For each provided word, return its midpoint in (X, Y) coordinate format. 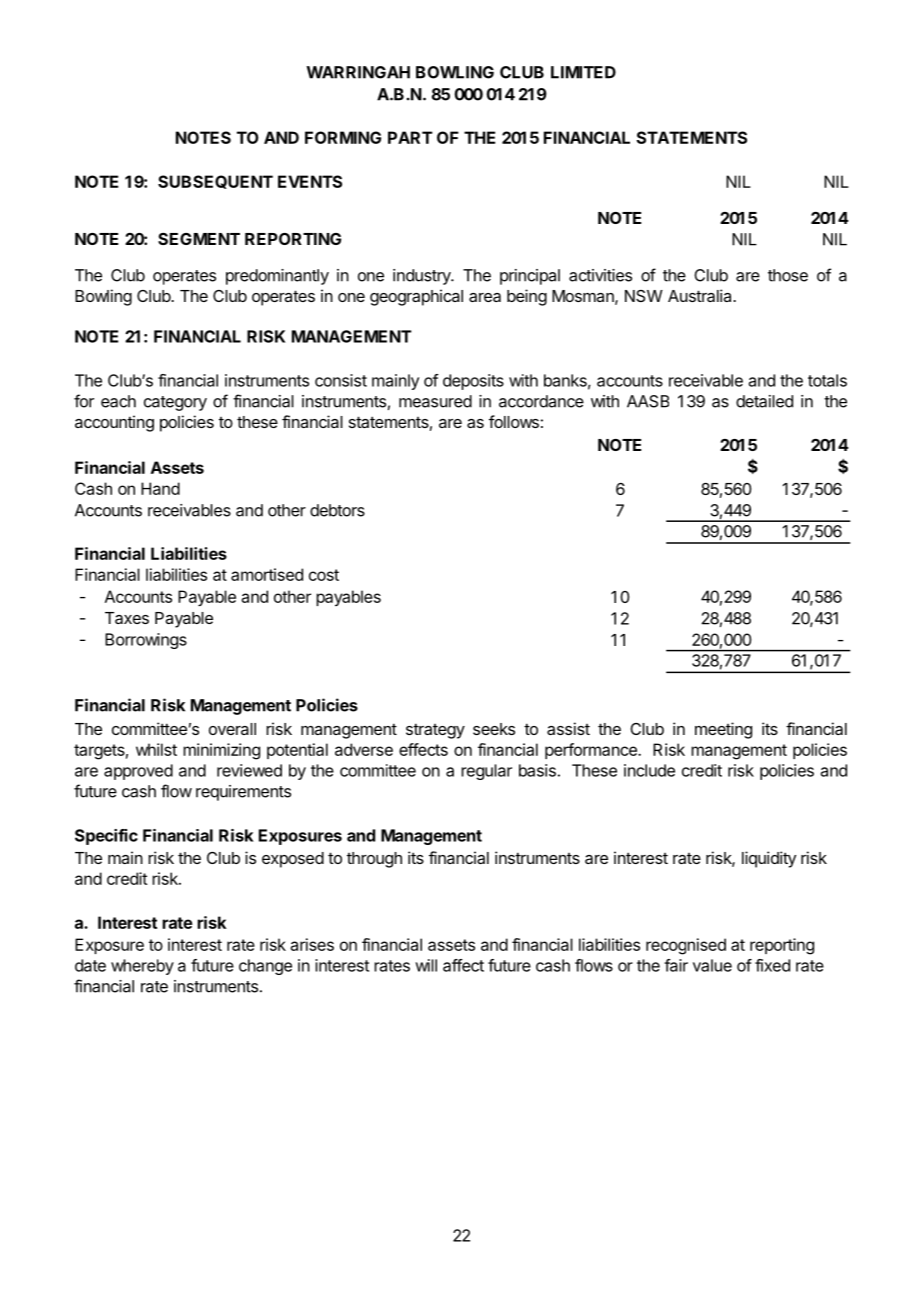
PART (410, 137)
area (485, 297)
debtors (337, 510)
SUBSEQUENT (215, 182)
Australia (701, 295)
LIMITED (583, 72)
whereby (142, 967)
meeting (723, 730)
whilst (156, 749)
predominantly (277, 277)
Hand (160, 488)
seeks (494, 729)
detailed (764, 401)
